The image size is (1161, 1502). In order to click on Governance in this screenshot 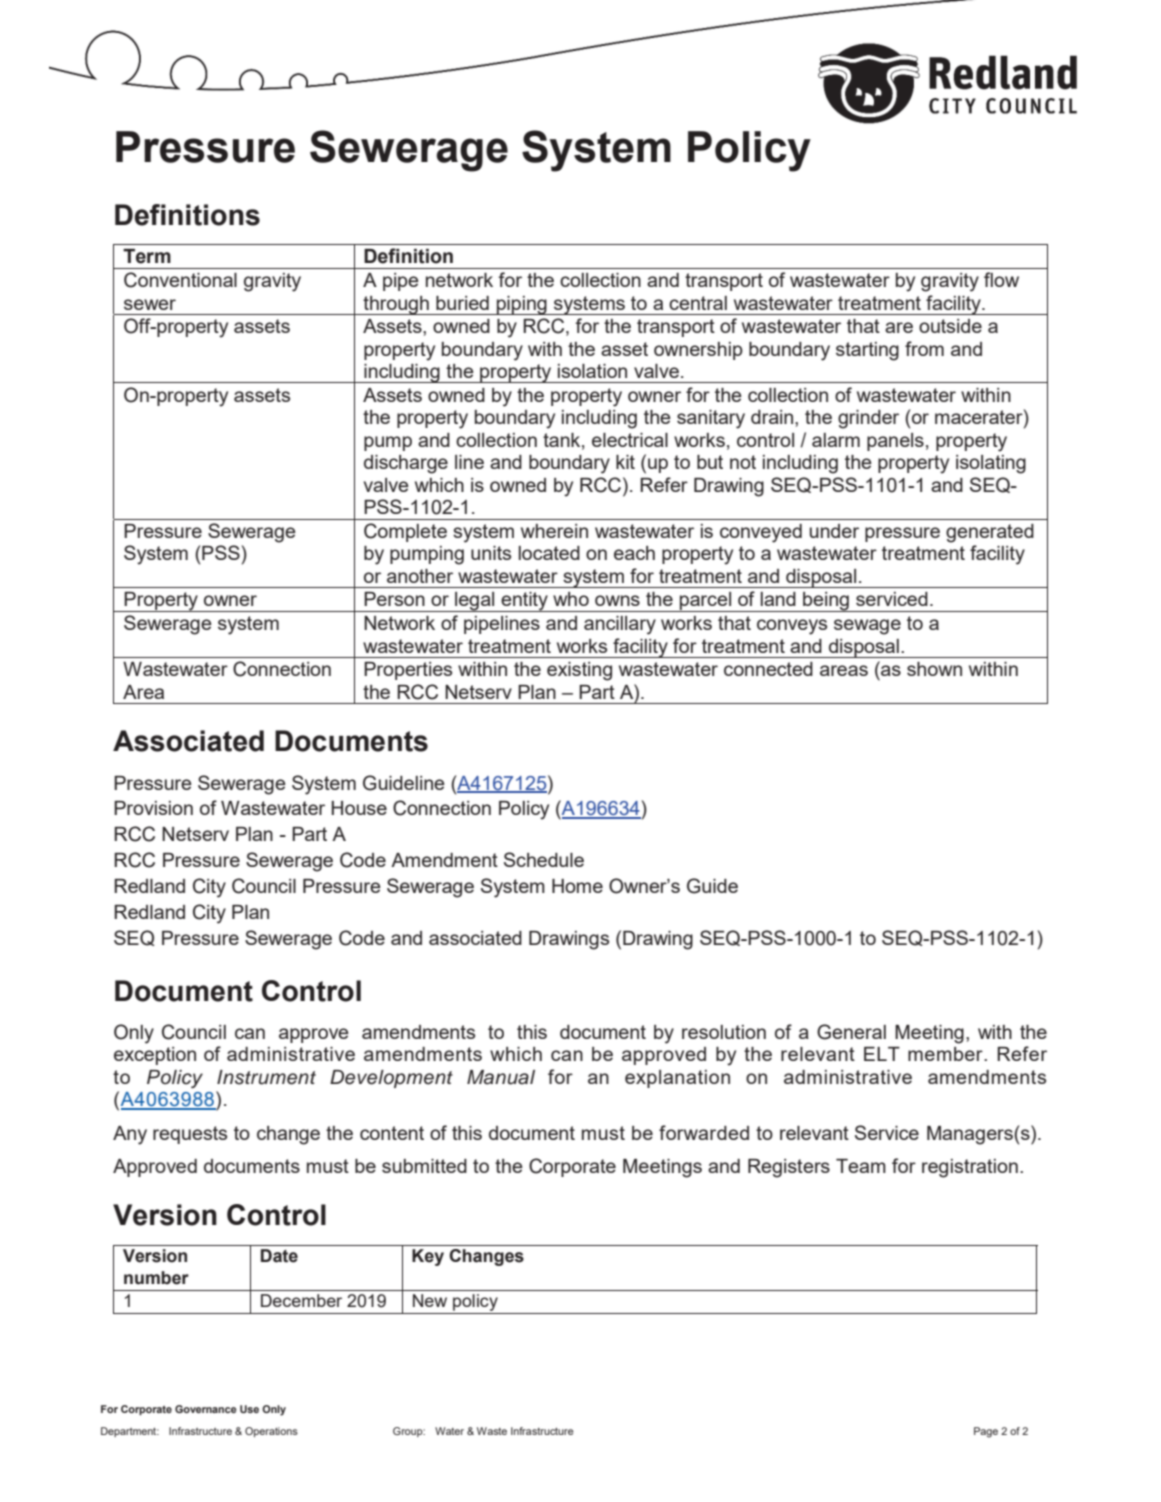, I will do `click(206, 1409)`.
